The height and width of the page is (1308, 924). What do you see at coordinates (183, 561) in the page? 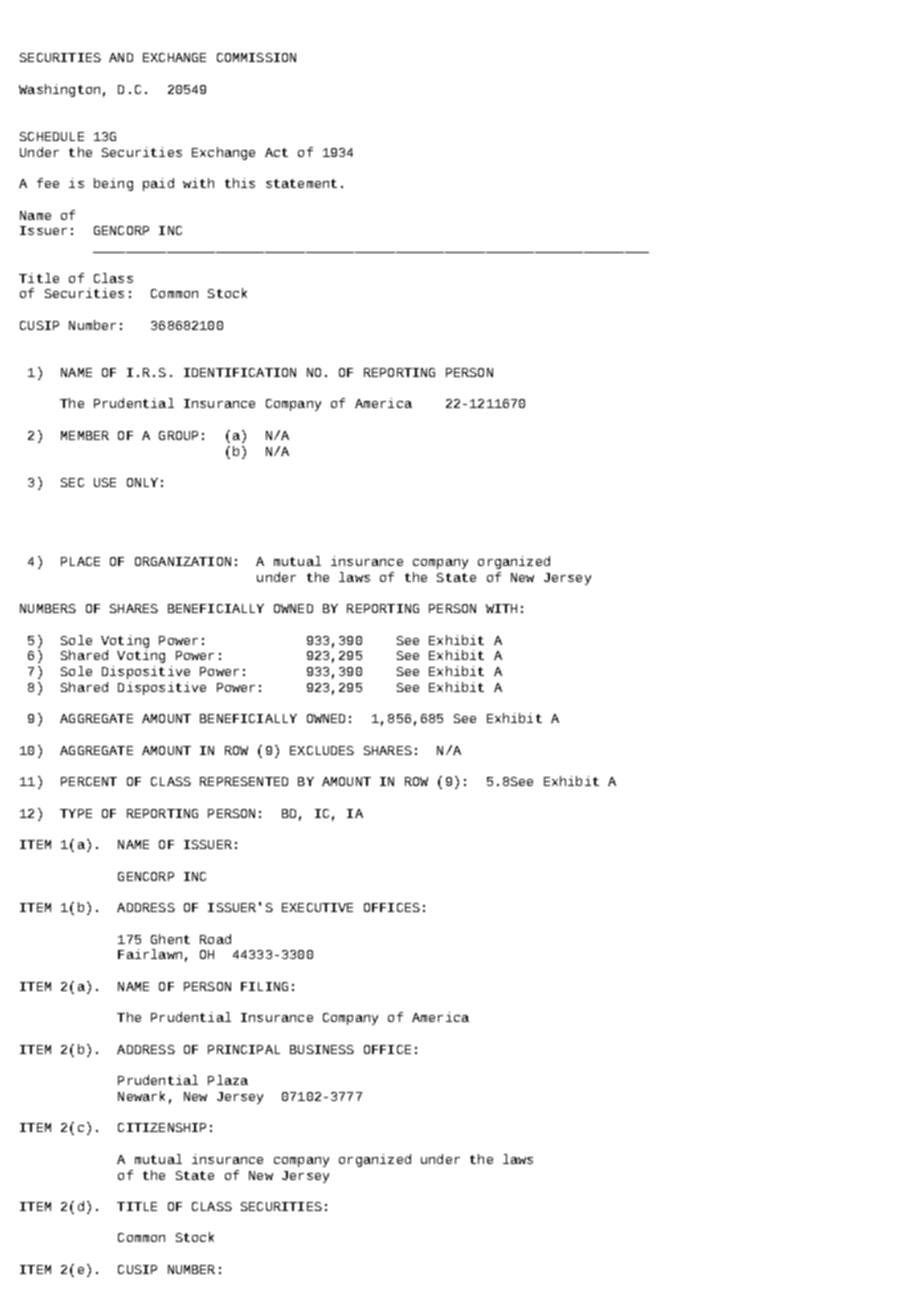
I see `ORGANIZATION` at bounding box center [183, 561].
